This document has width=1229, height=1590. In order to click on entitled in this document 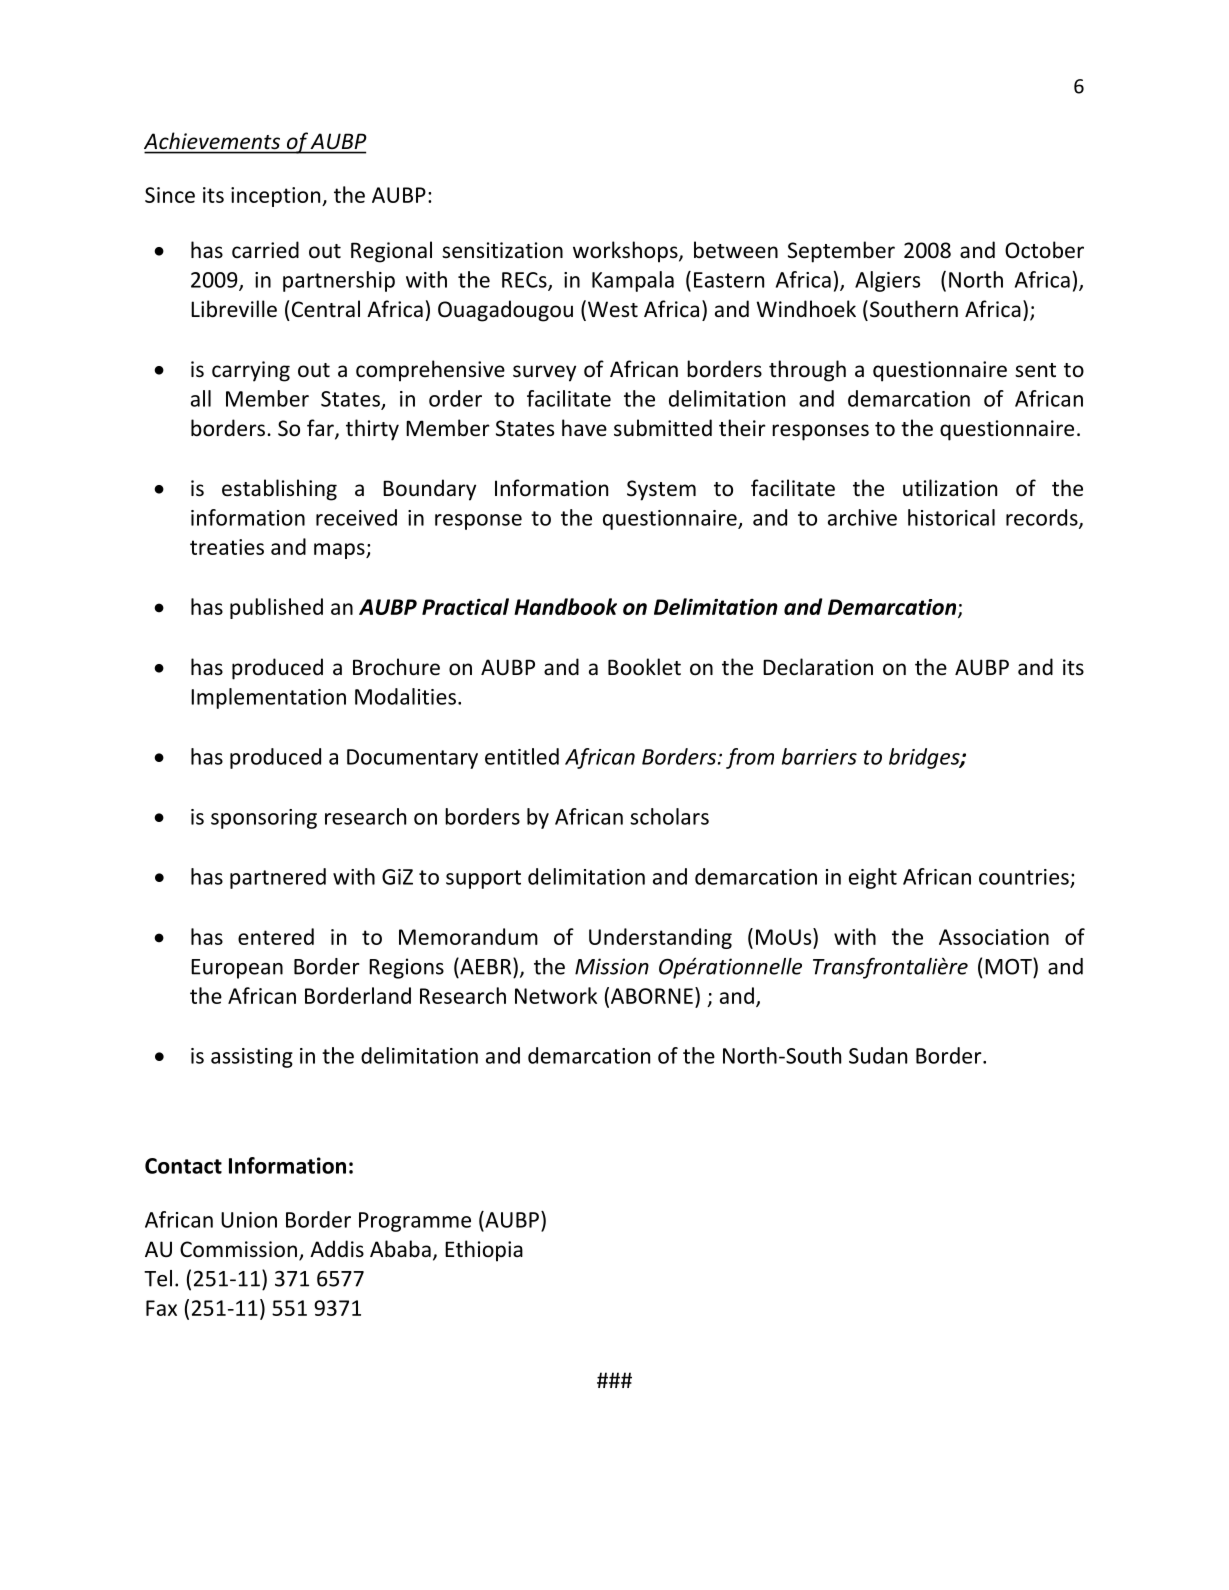, I will do `click(522, 756)`.
